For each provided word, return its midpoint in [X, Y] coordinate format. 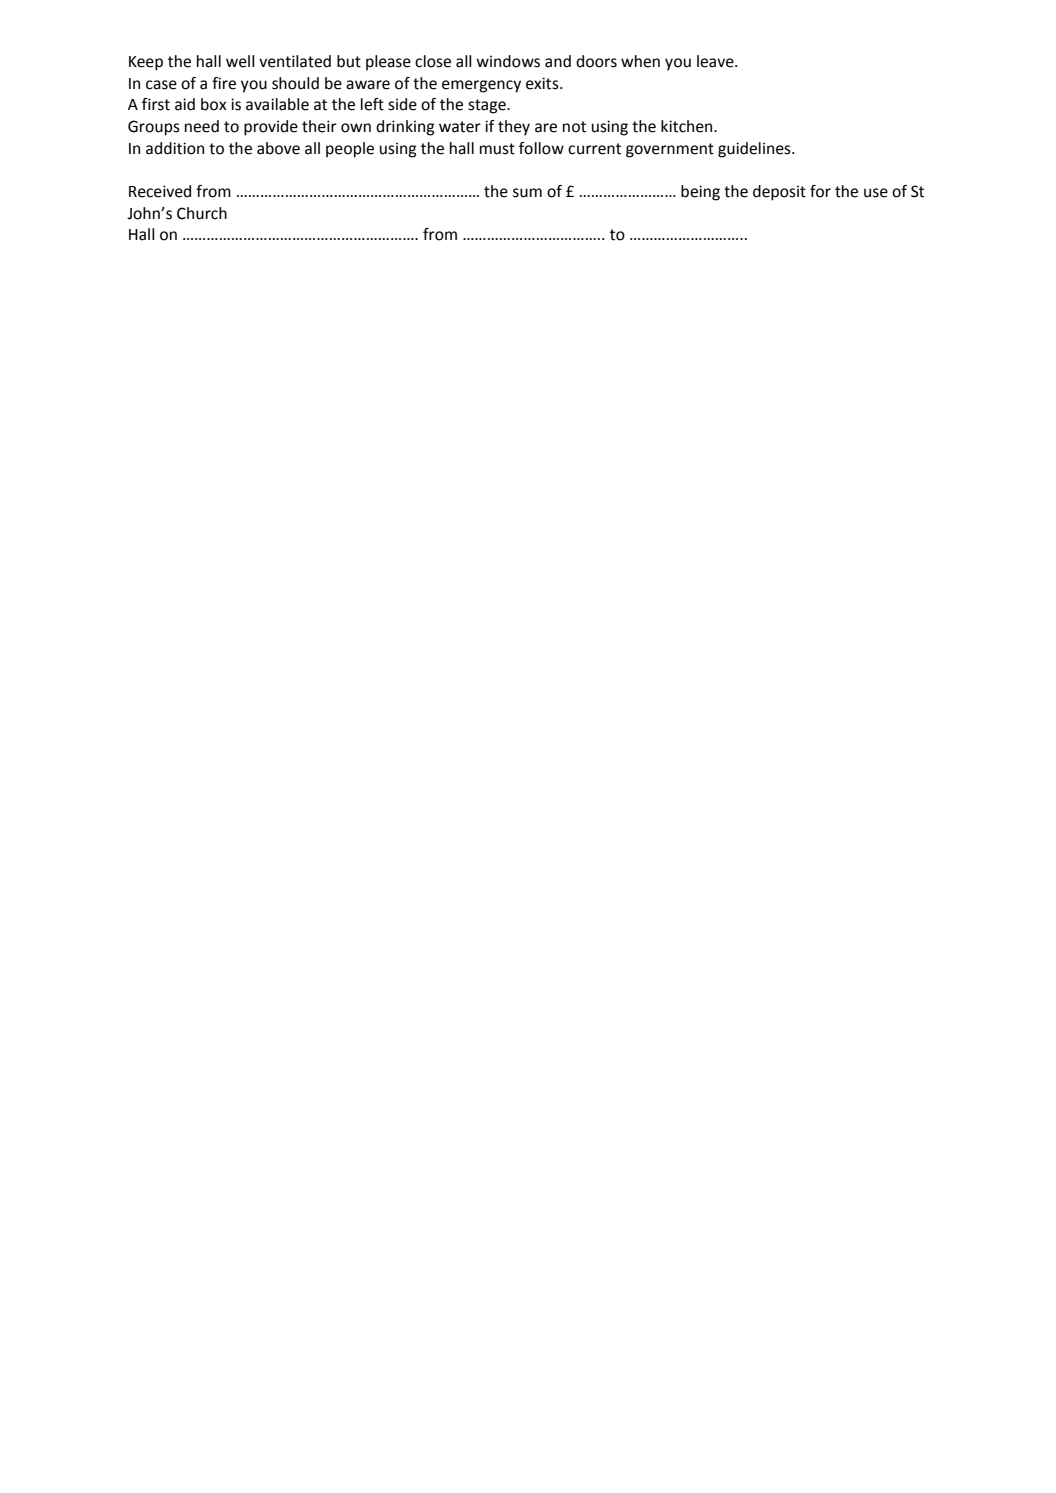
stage [488, 106]
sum [527, 193]
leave [716, 61]
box [214, 104]
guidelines [755, 150]
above [278, 148]
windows [508, 61]
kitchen [688, 126]
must [497, 149]
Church [202, 213]
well [240, 61]
